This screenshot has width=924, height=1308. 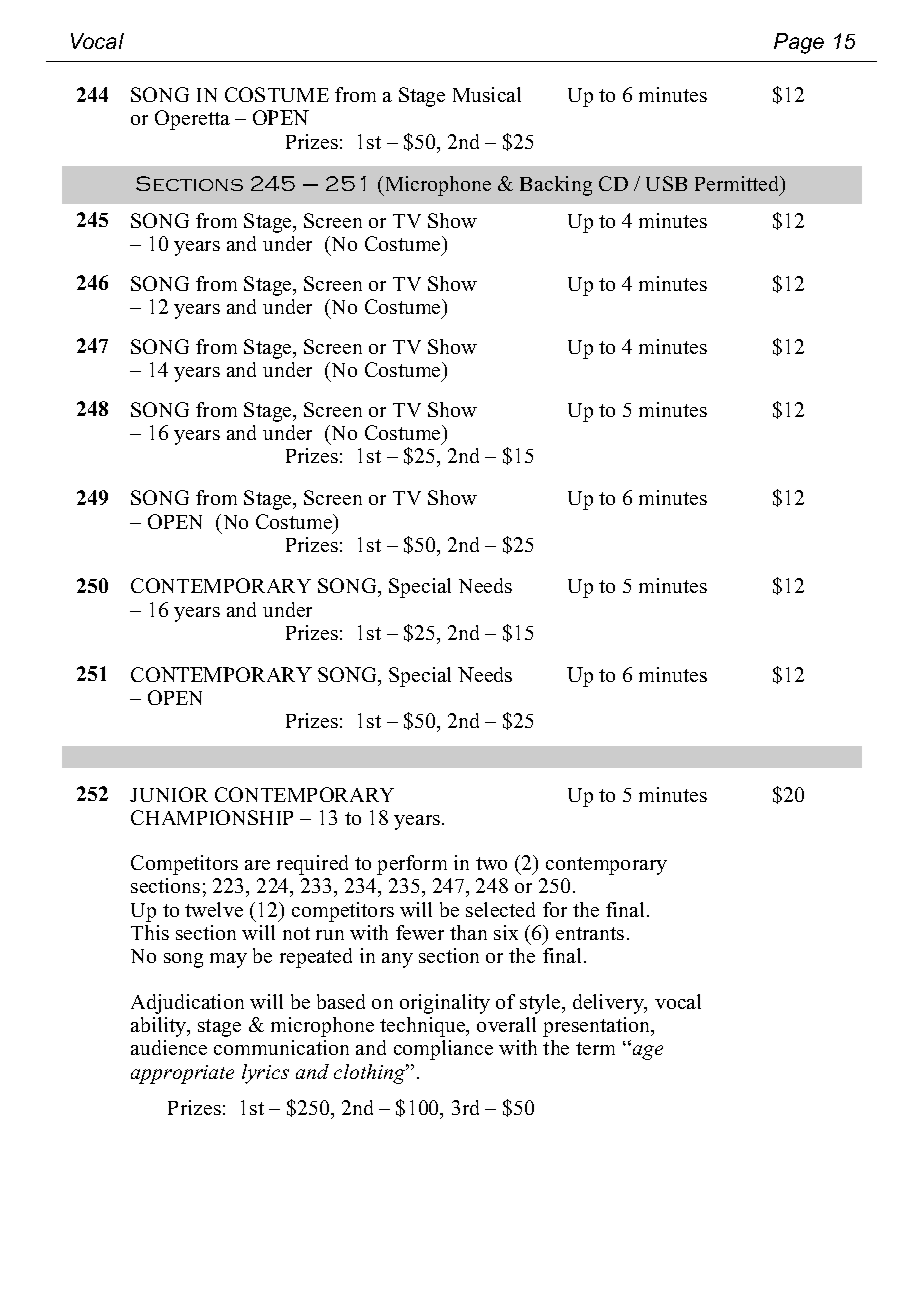 I want to click on delivery, so click(x=609, y=1004).
